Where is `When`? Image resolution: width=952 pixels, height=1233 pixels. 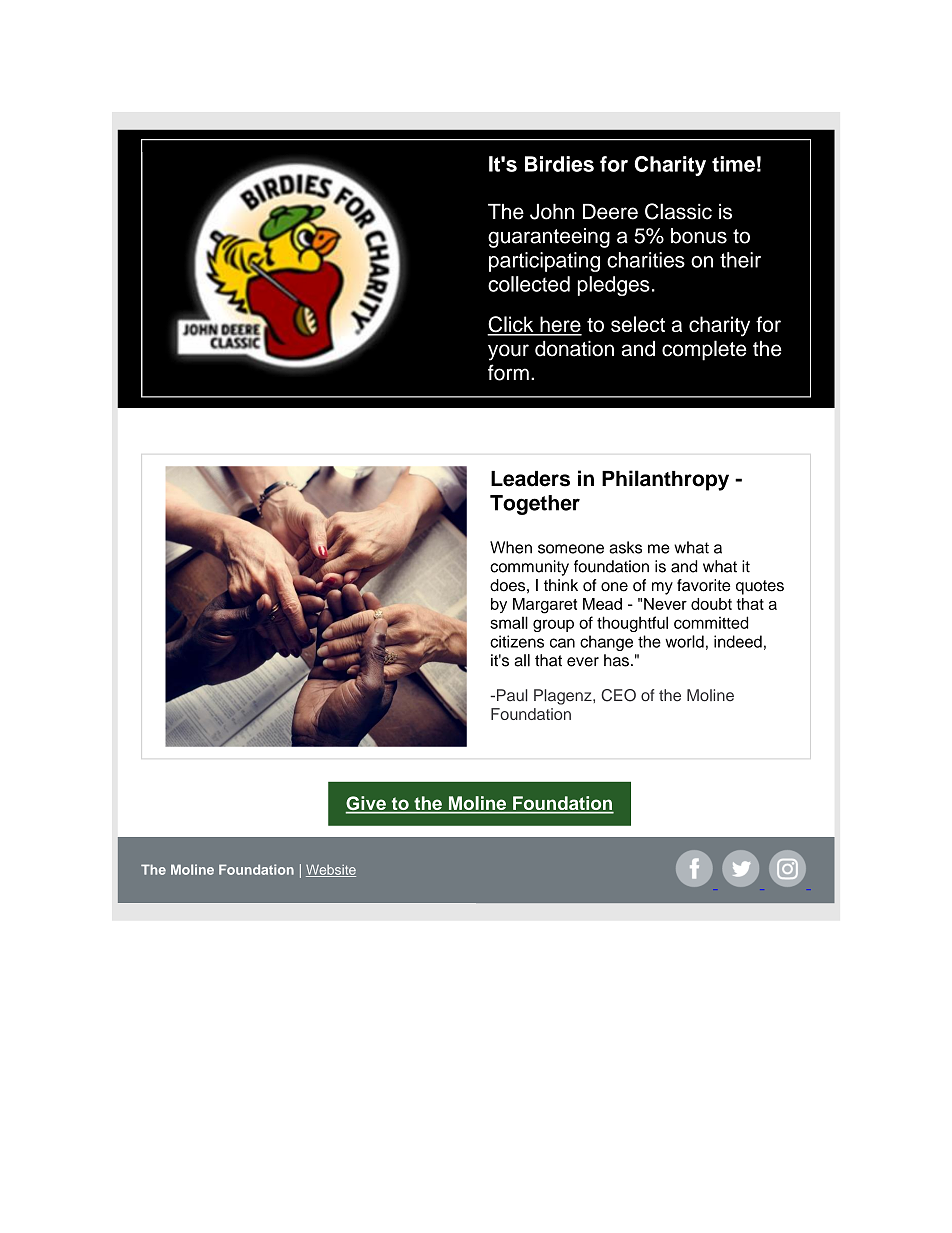 When is located at coordinates (511, 547).
